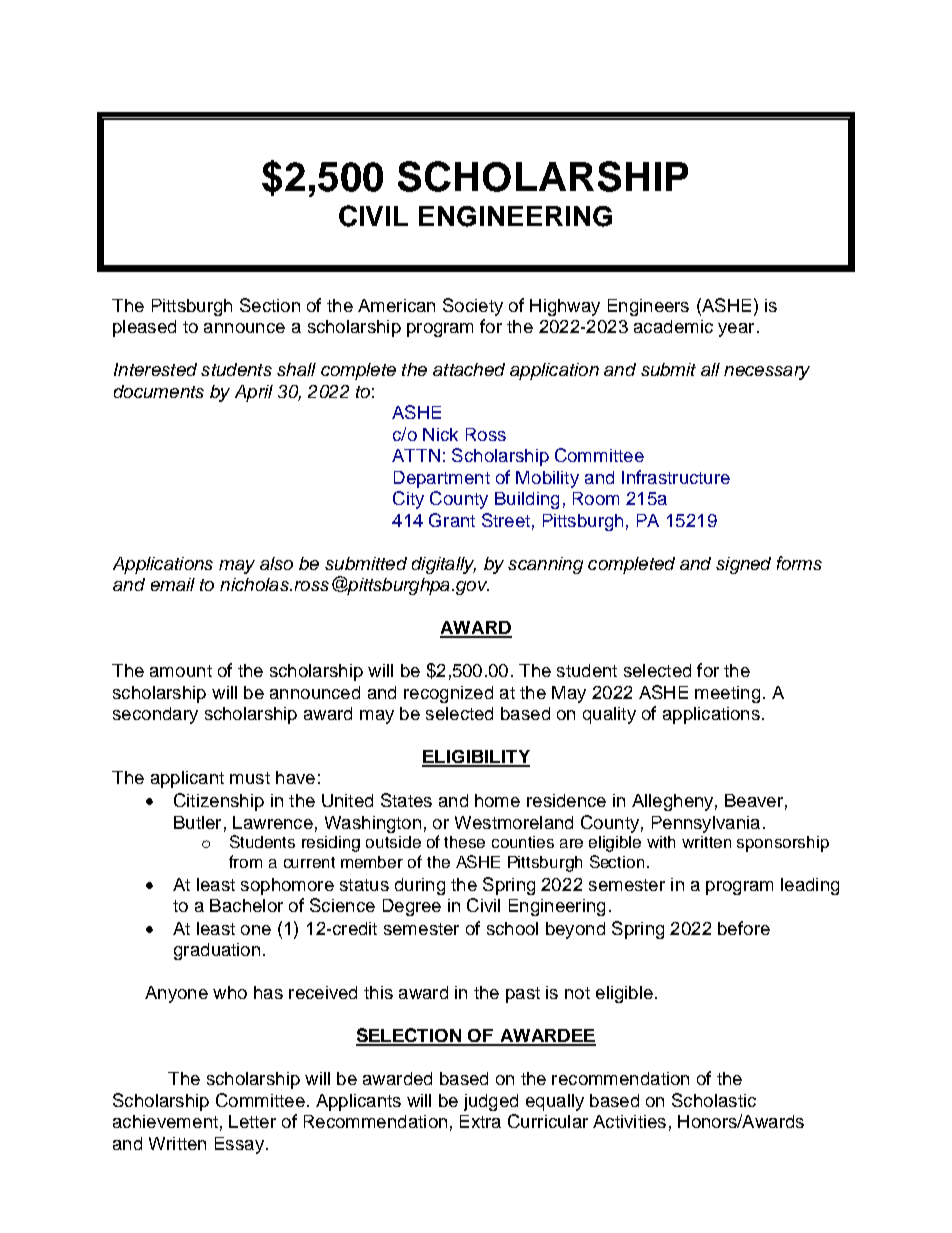  What do you see at coordinates (217, 951) in the screenshot?
I see `graduation` at bounding box center [217, 951].
